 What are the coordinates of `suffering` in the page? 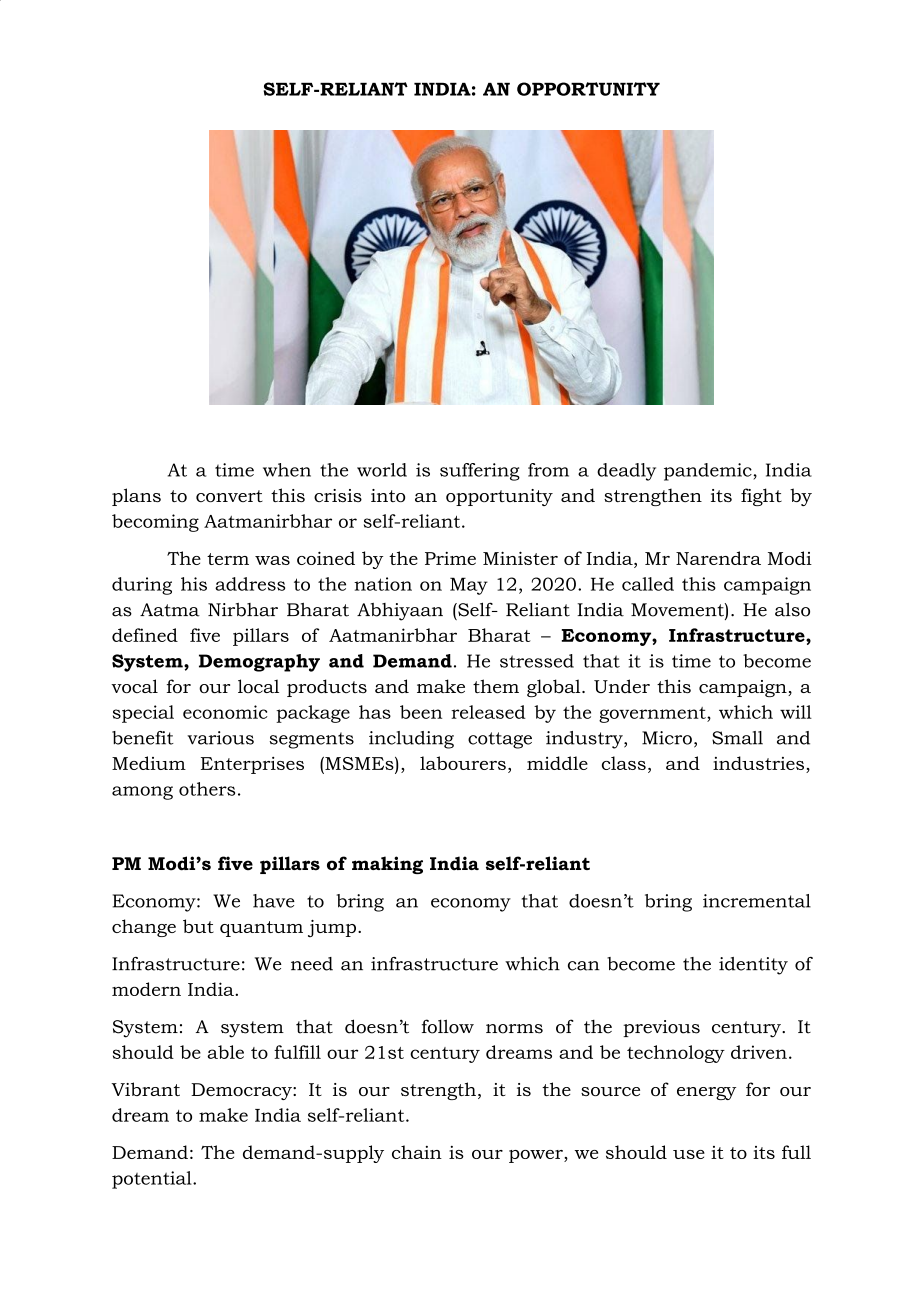 It's located at (480, 472).
